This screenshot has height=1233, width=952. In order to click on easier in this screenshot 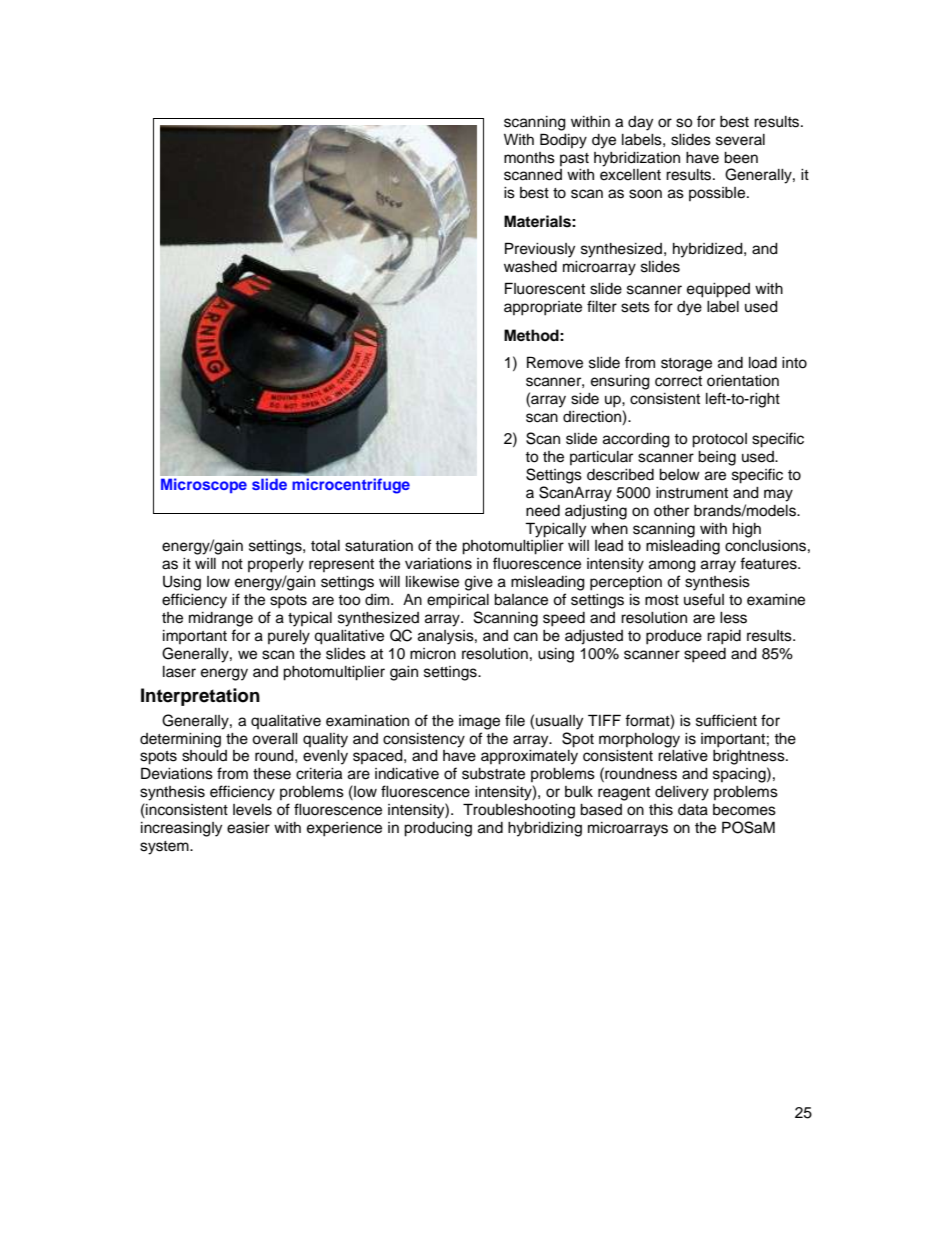, I will do `click(248, 828)`.
